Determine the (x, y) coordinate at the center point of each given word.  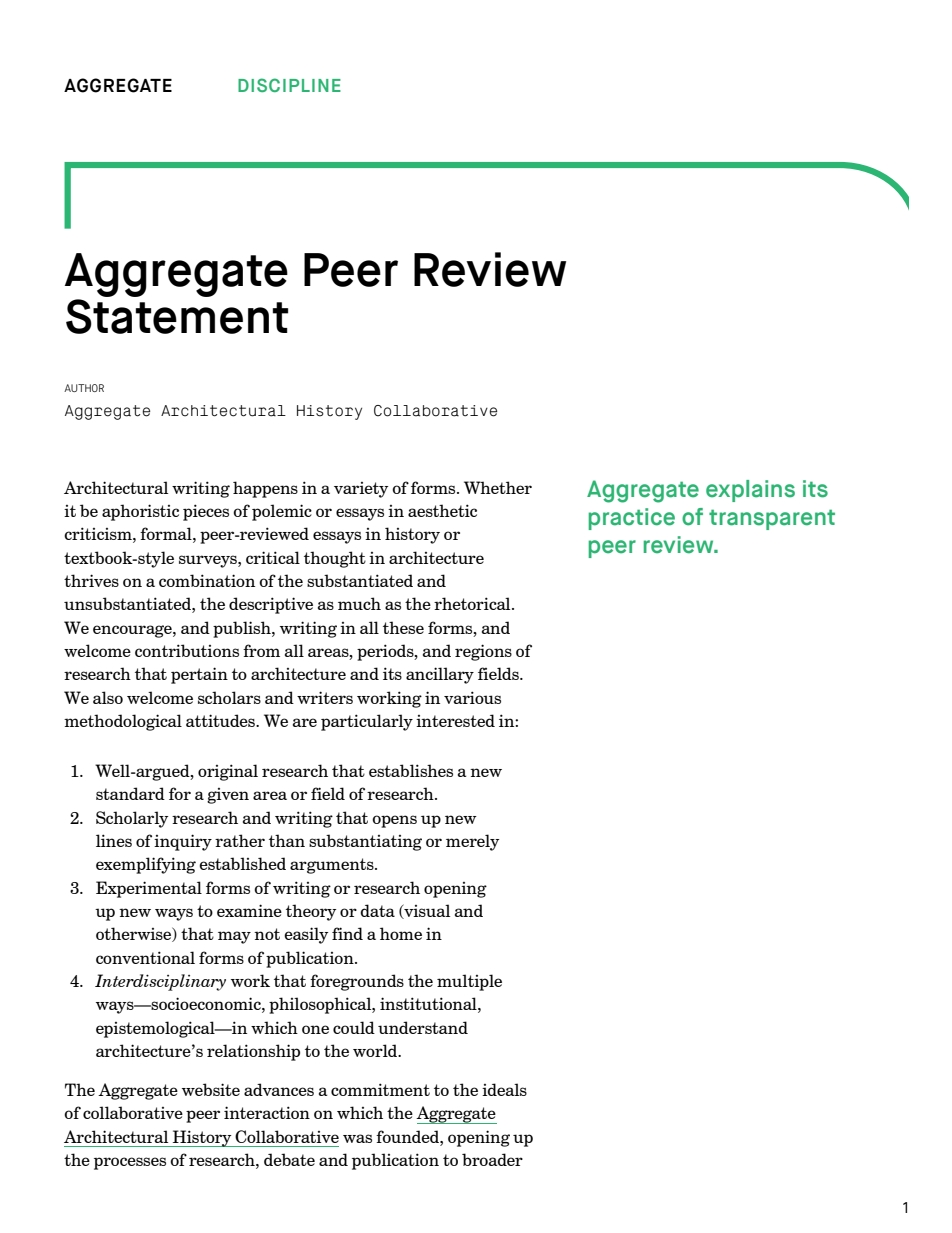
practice (632, 519)
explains (750, 491)
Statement (177, 316)
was (357, 1138)
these (403, 627)
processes (130, 1163)
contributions (187, 650)
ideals (504, 1089)
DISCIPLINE (289, 85)
